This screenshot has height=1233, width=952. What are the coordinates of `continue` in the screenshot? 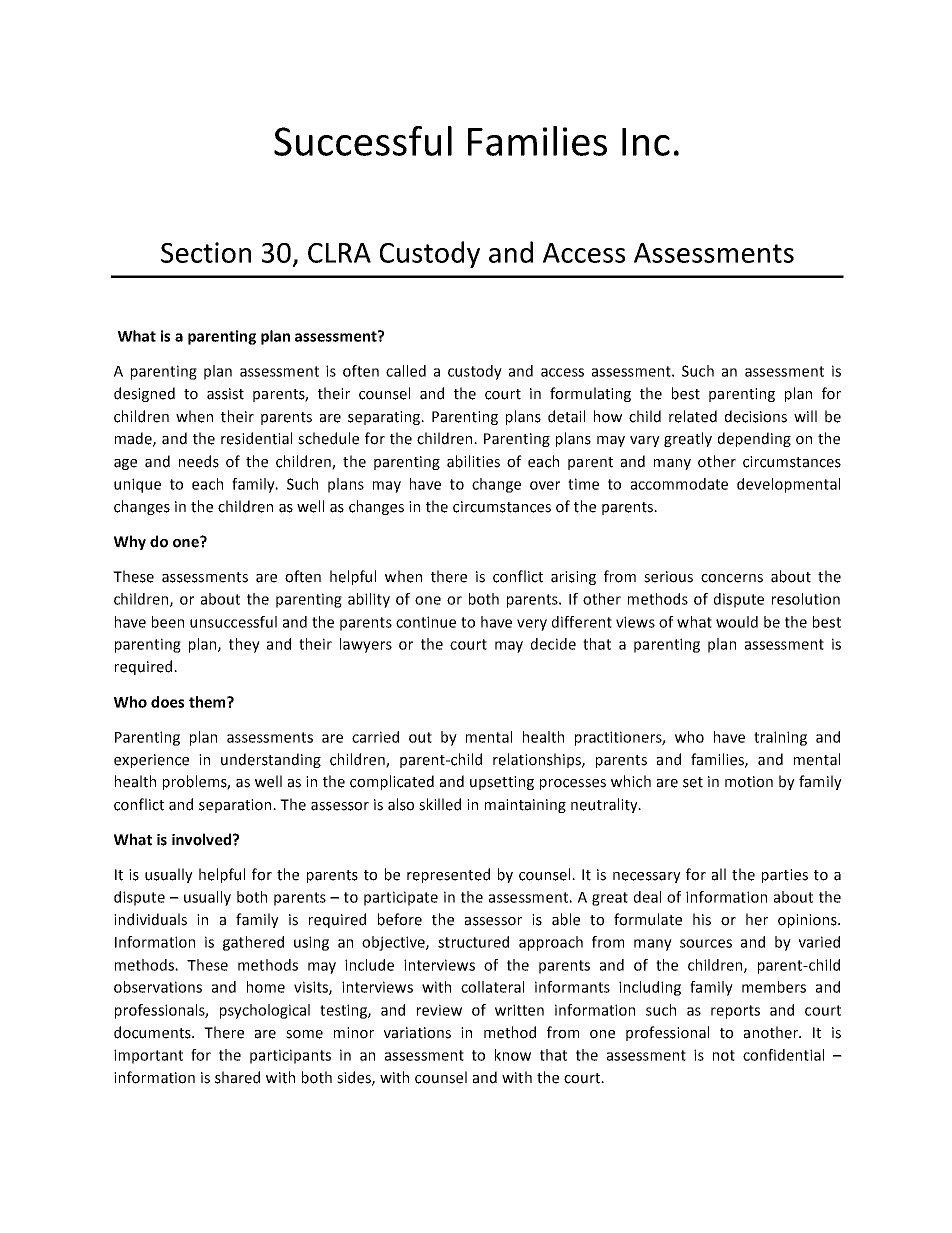 It's located at (426, 622).
